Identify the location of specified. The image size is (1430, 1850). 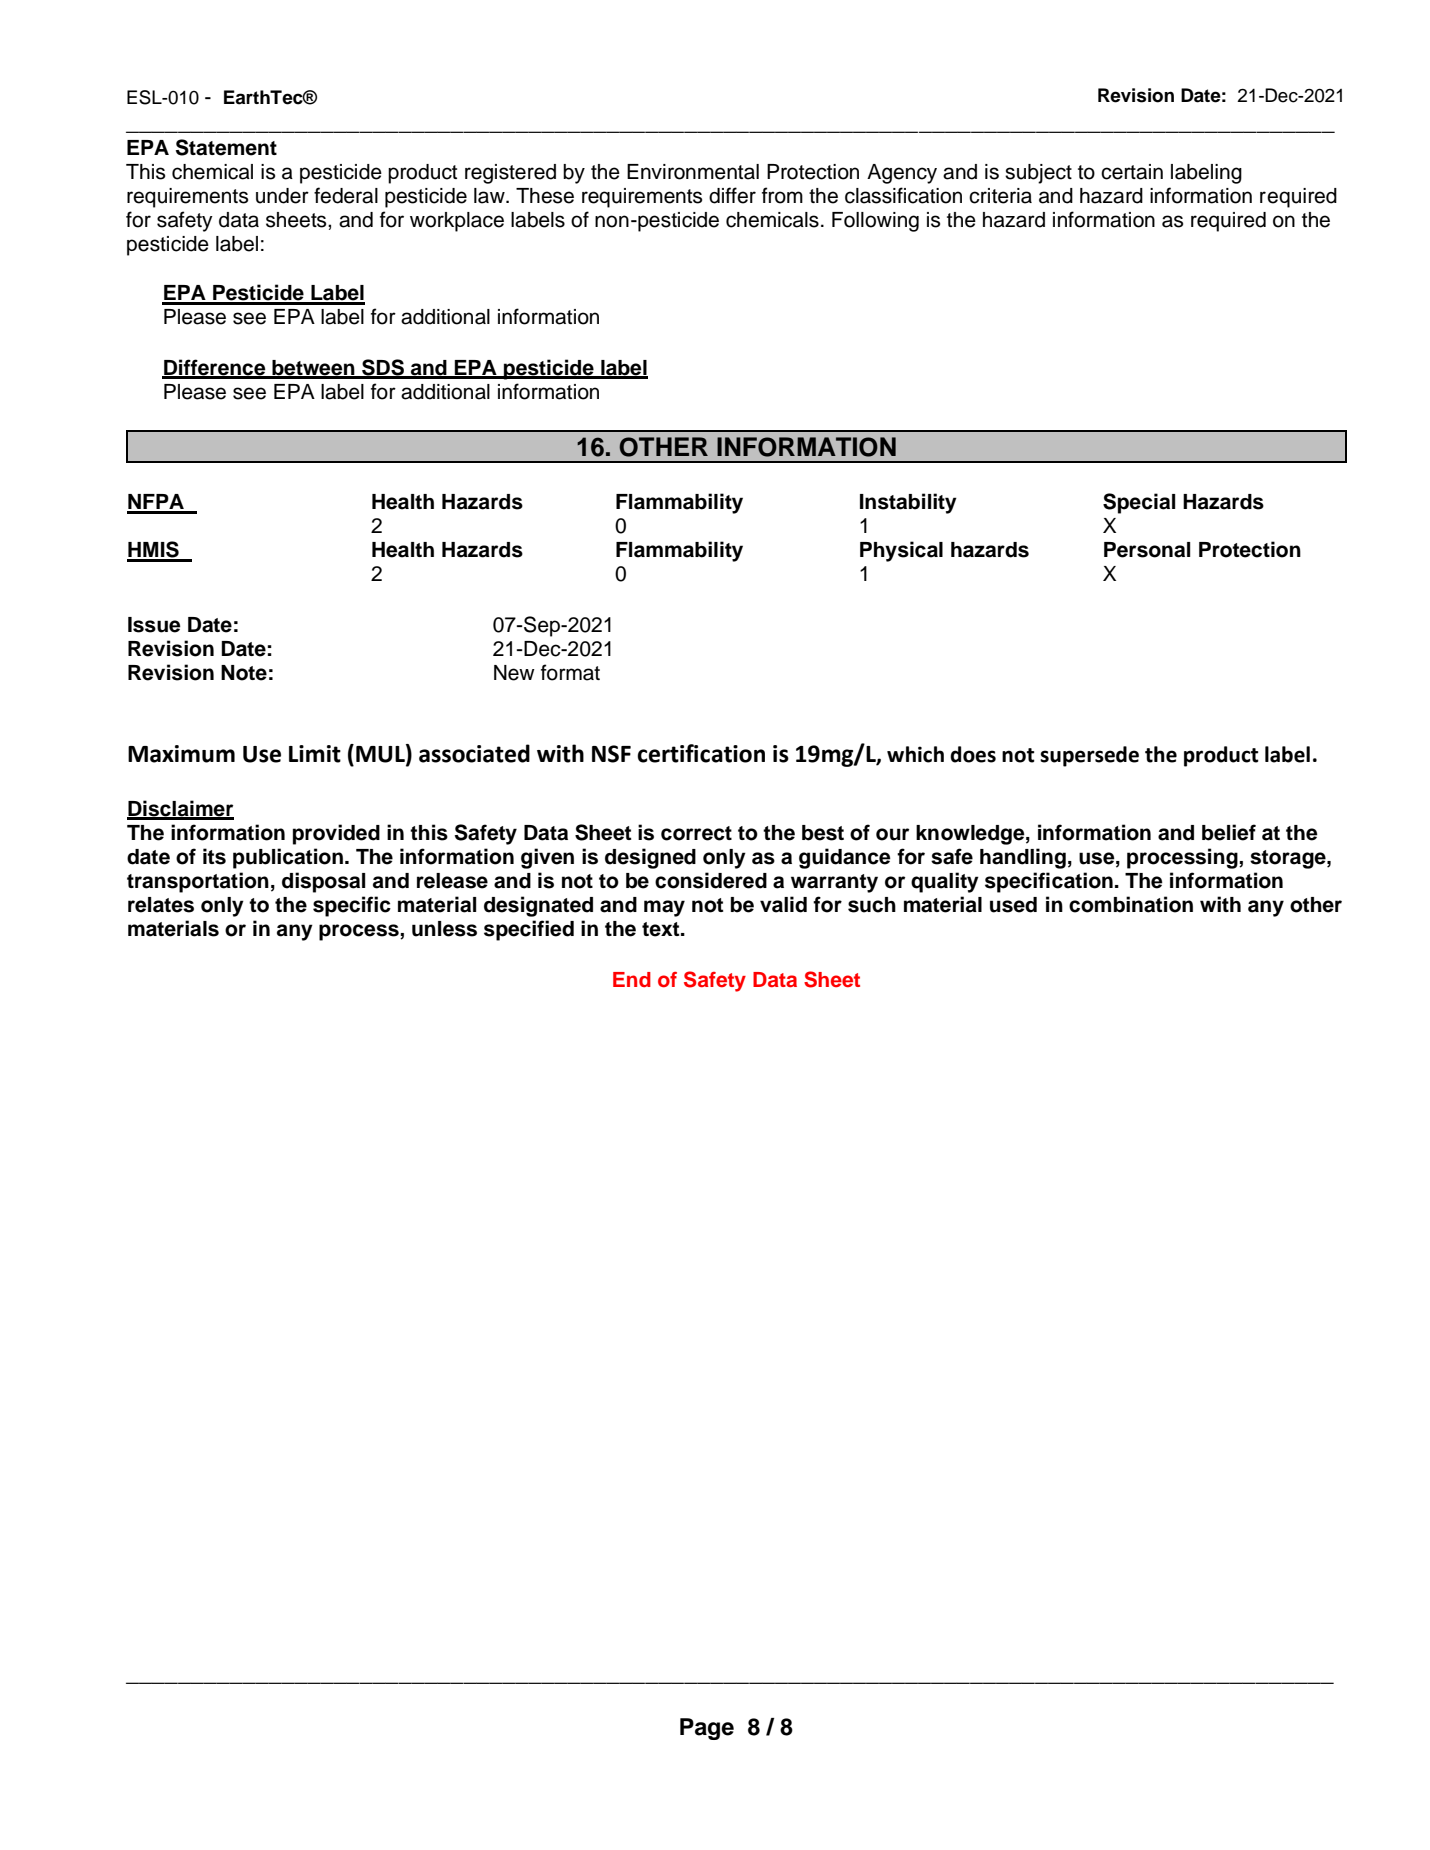
(529, 930).
